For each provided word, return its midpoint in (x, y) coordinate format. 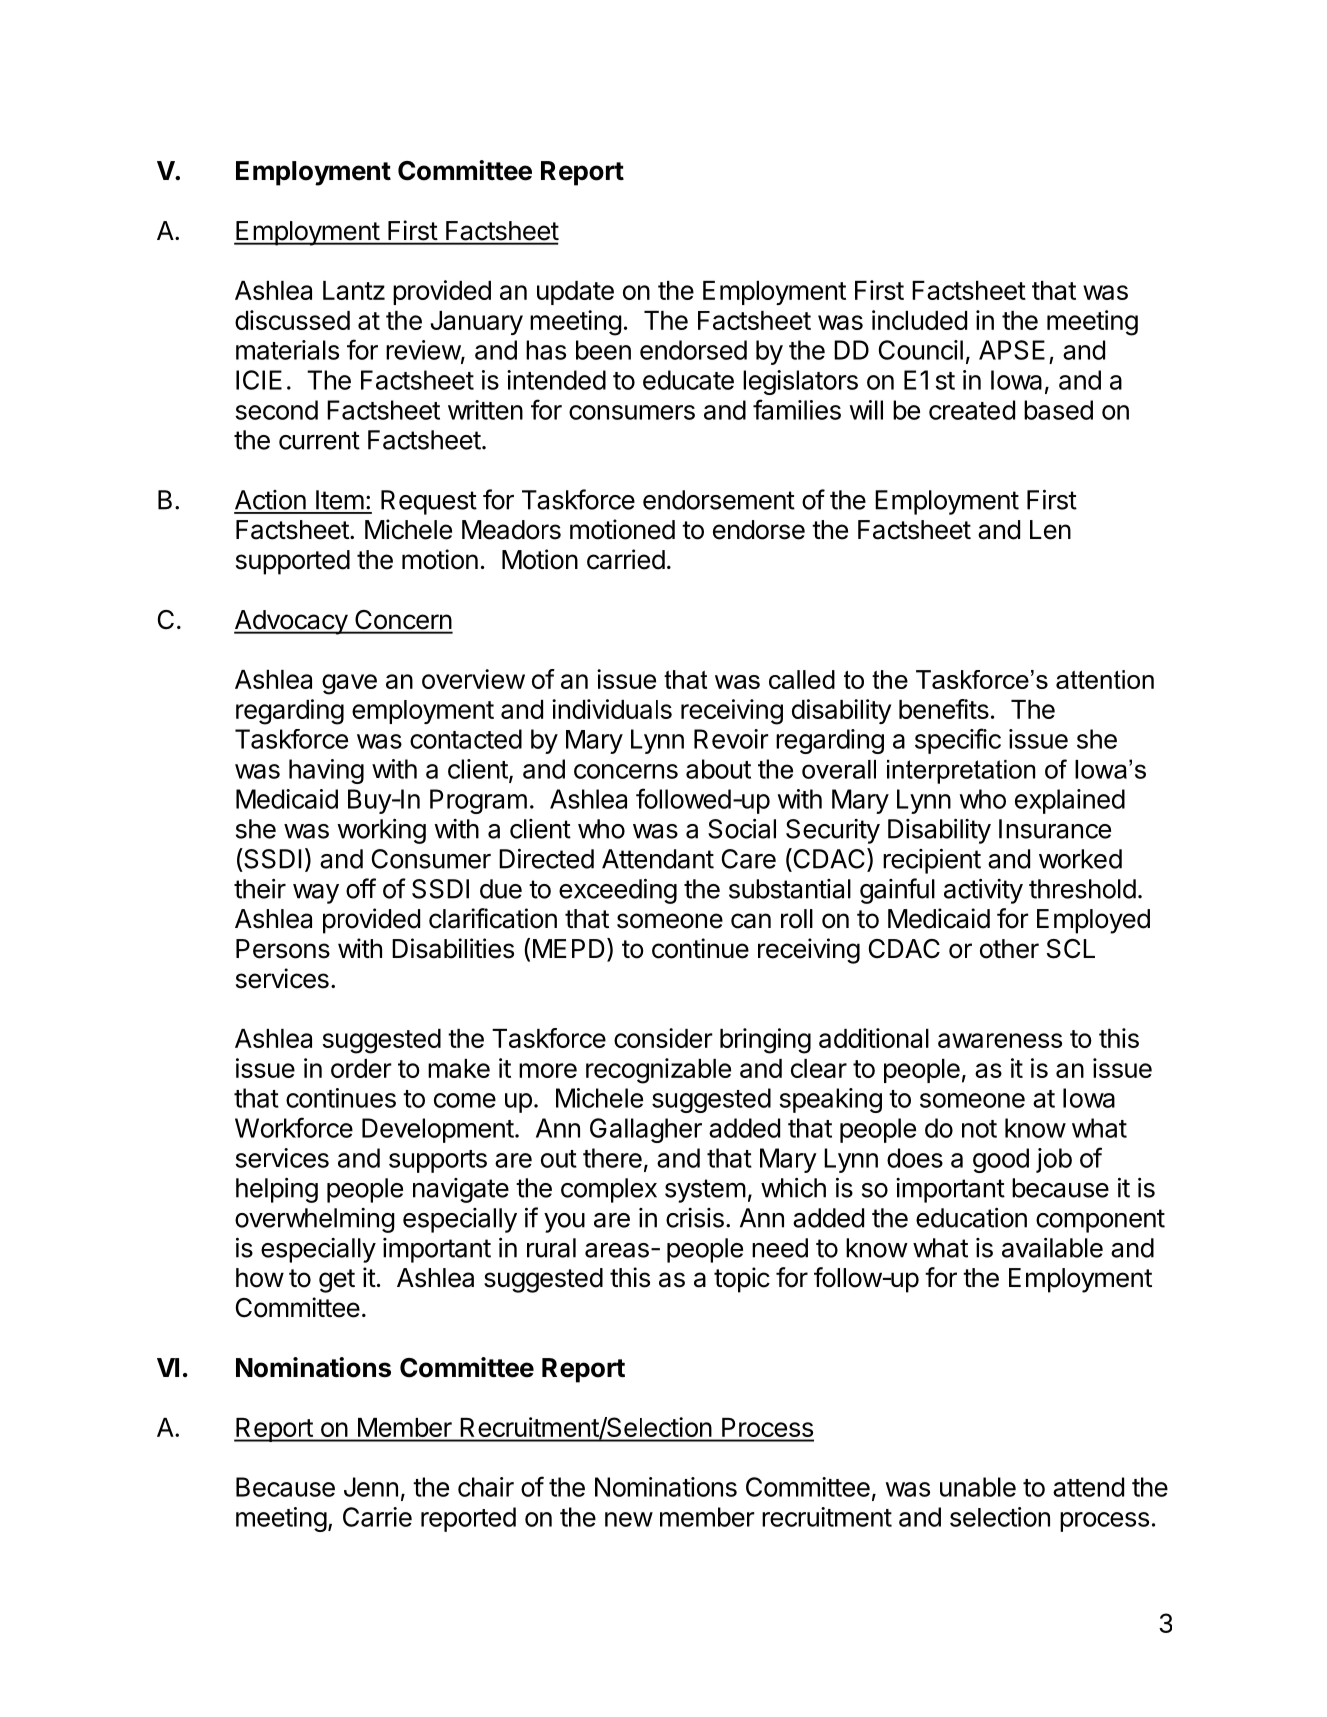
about (718, 769)
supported (293, 562)
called (802, 679)
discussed (292, 320)
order (361, 1068)
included (919, 320)
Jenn (371, 1487)
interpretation (961, 772)
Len (1050, 530)
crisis (695, 1218)
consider (663, 1038)
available (1052, 1248)
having (326, 771)
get (337, 1281)
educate (688, 380)
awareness (1000, 1040)
